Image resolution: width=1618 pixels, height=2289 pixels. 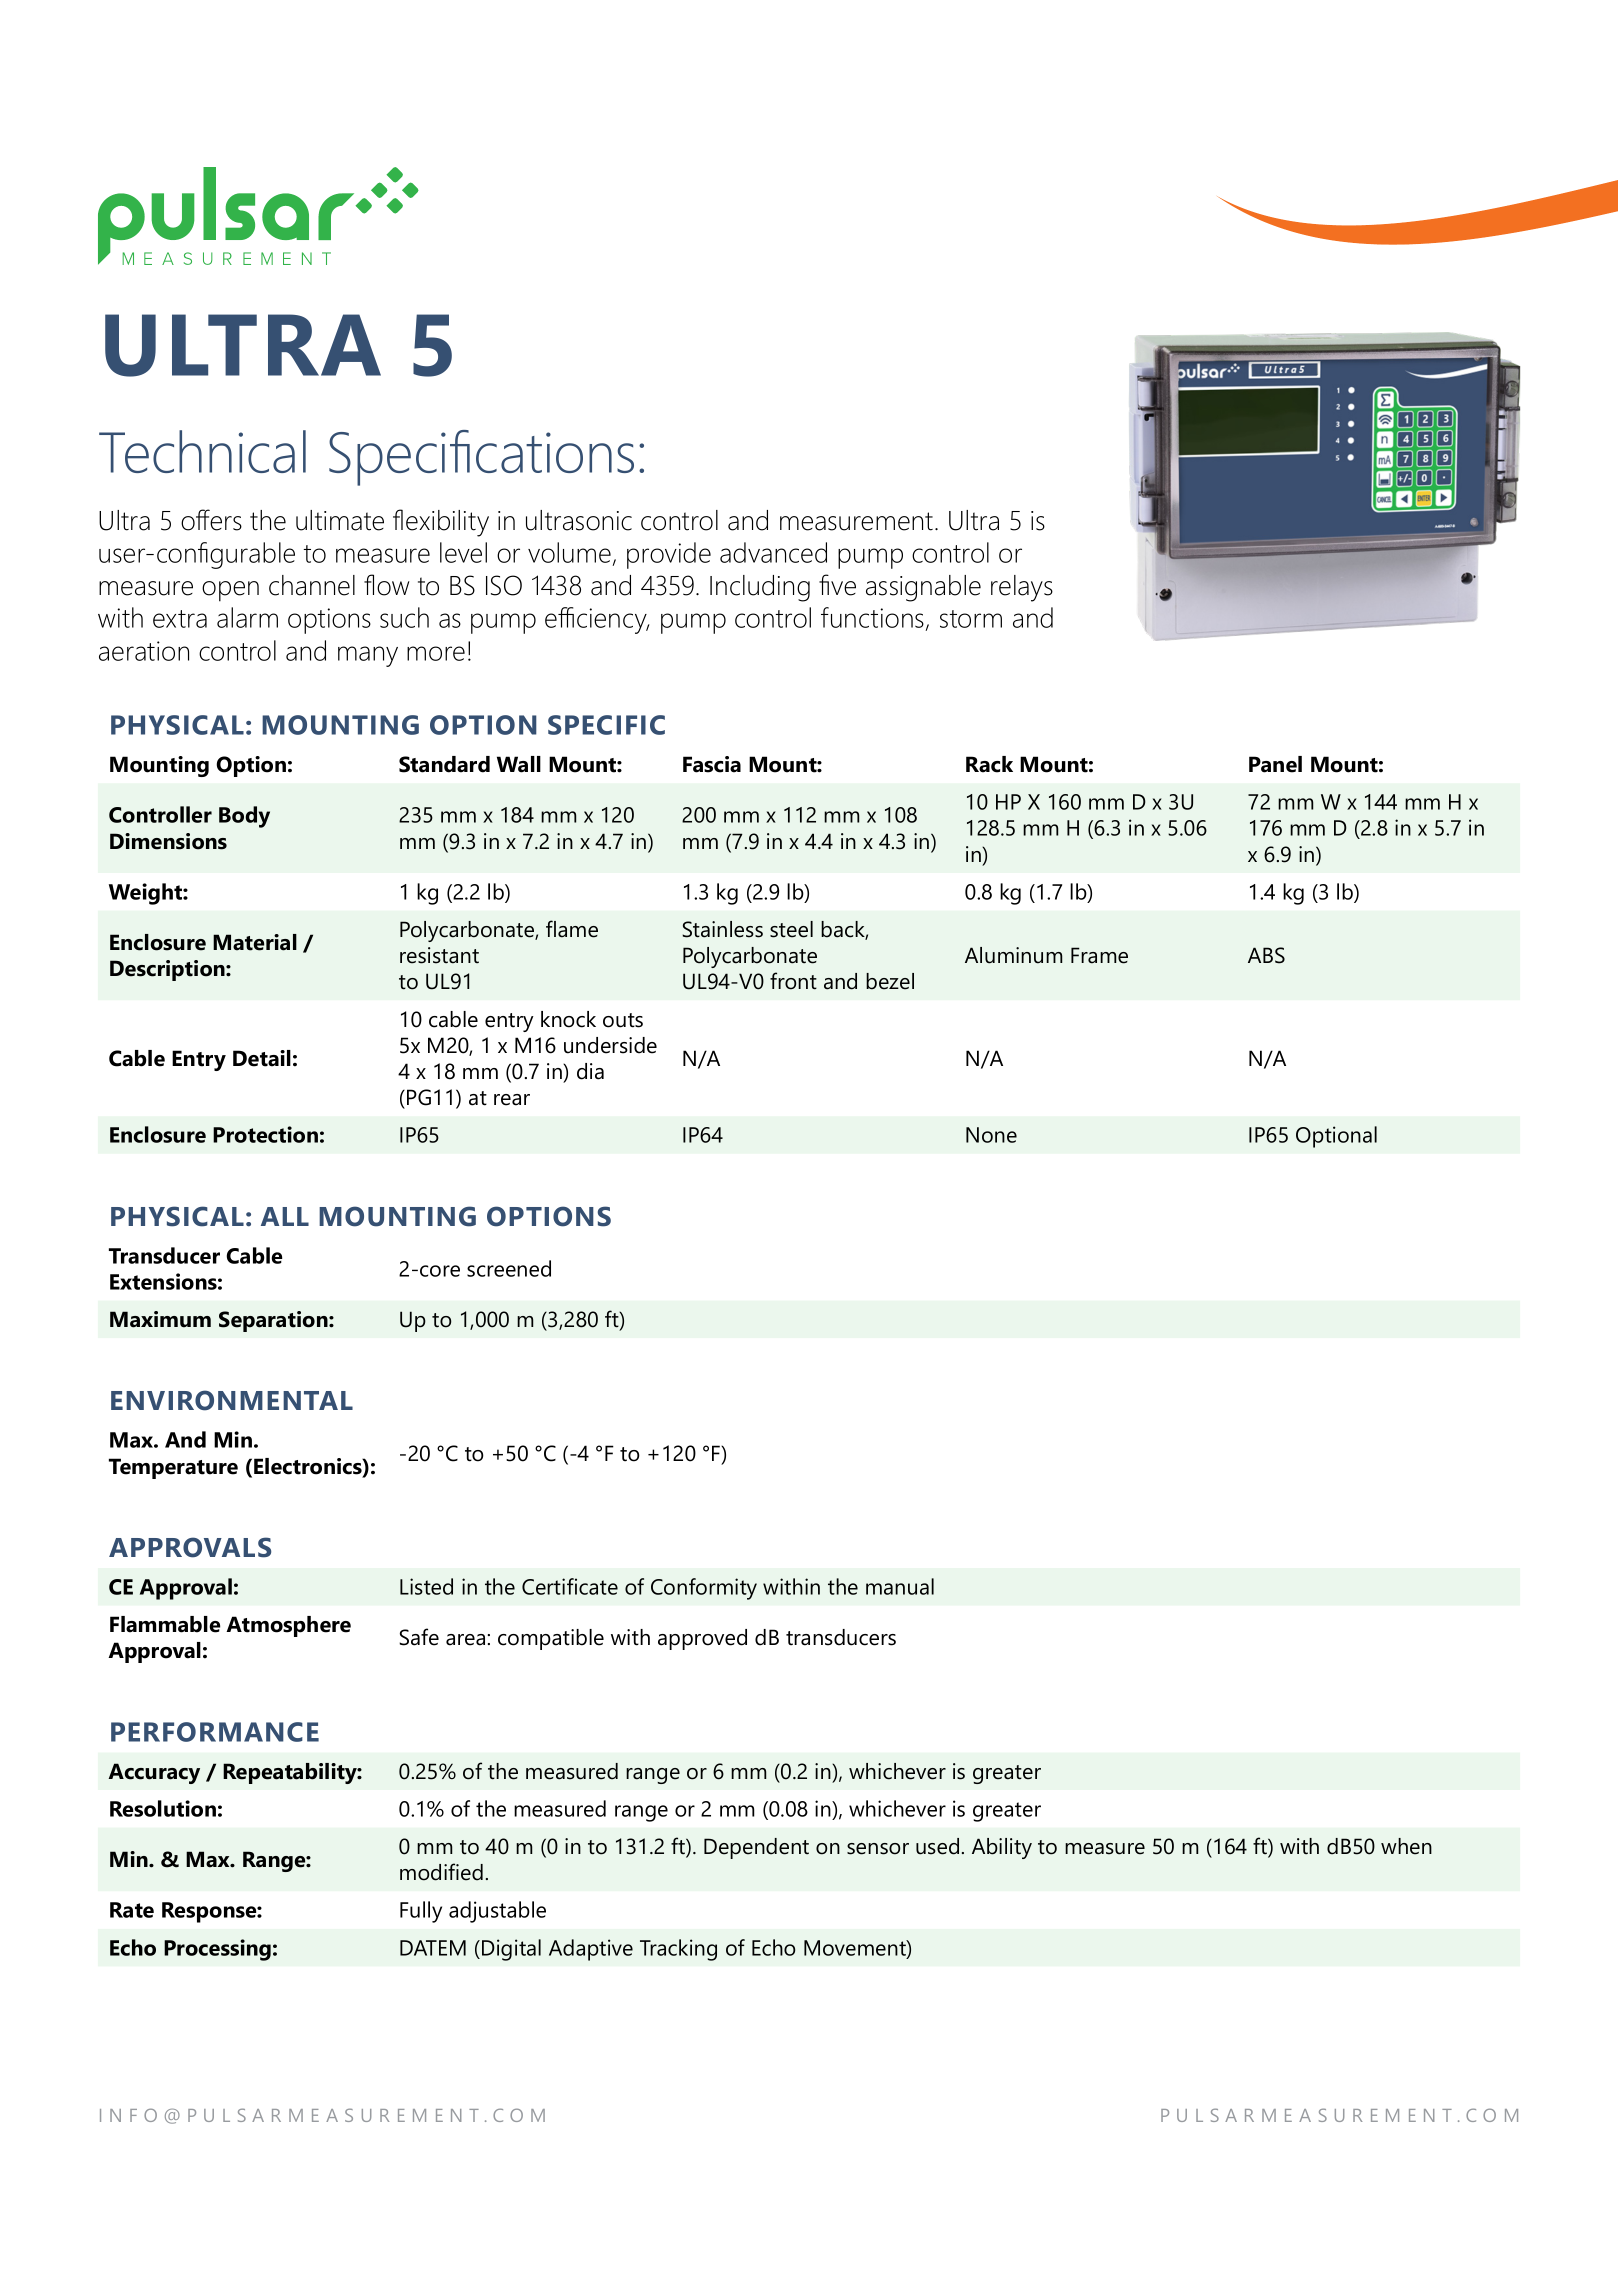 I want to click on manual, so click(x=900, y=1586).
